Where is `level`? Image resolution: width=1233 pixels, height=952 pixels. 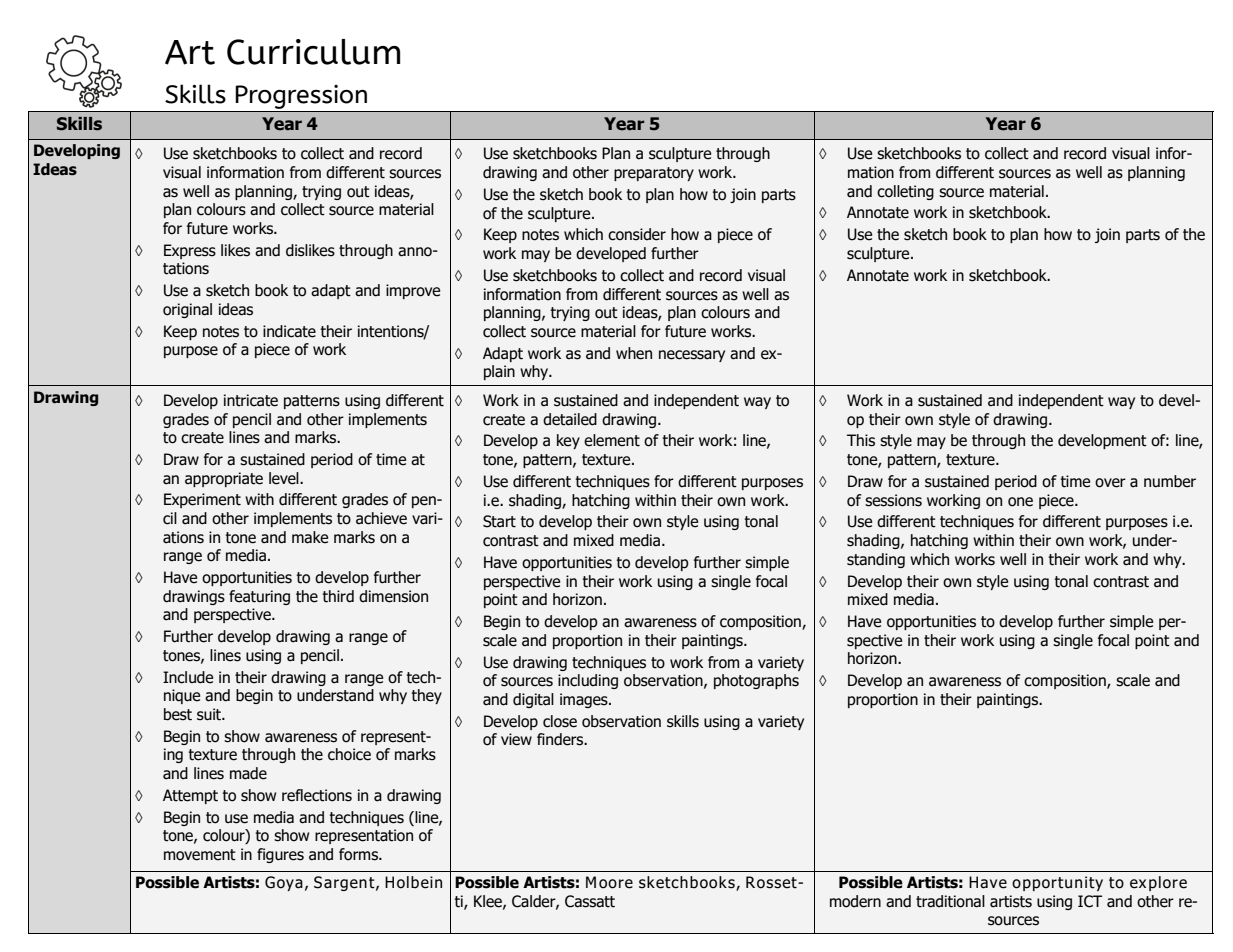 level is located at coordinates (285, 478).
